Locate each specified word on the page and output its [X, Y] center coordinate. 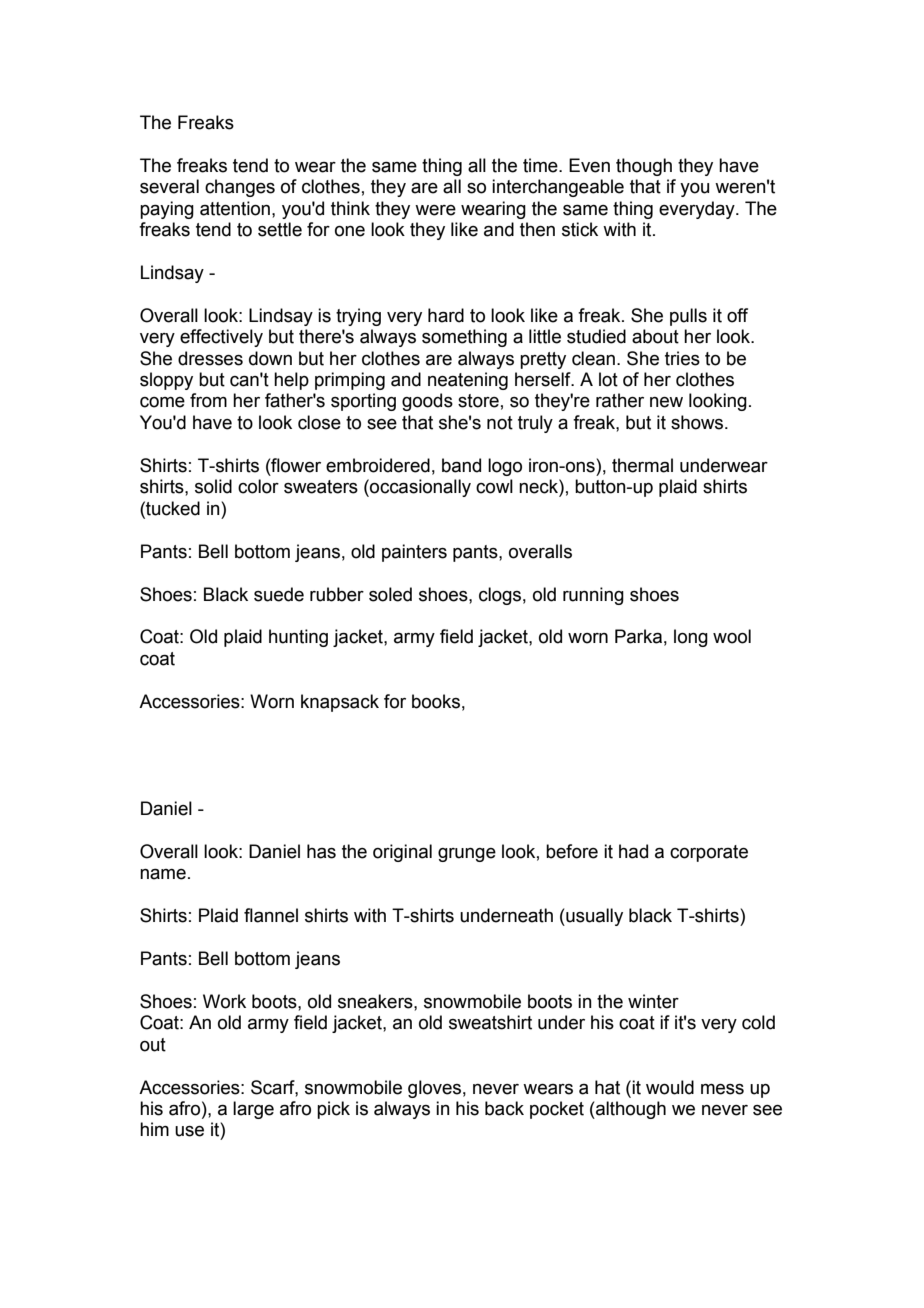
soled [390, 594]
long [691, 638]
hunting [298, 638]
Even [589, 165]
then [537, 229]
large [253, 1110]
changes [240, 188]
